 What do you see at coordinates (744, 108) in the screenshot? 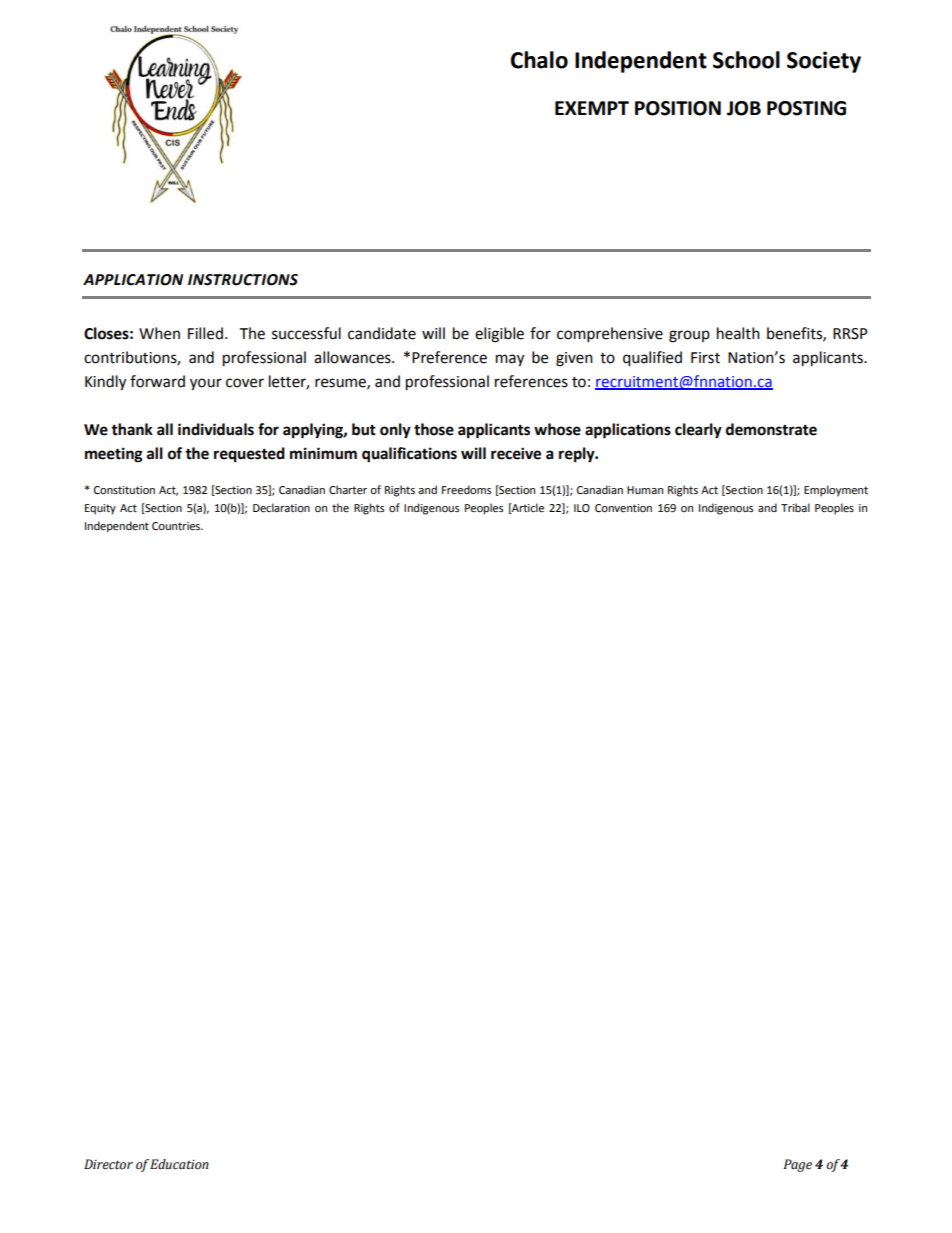
I see `JOB` at bounding box center [744, 108].
